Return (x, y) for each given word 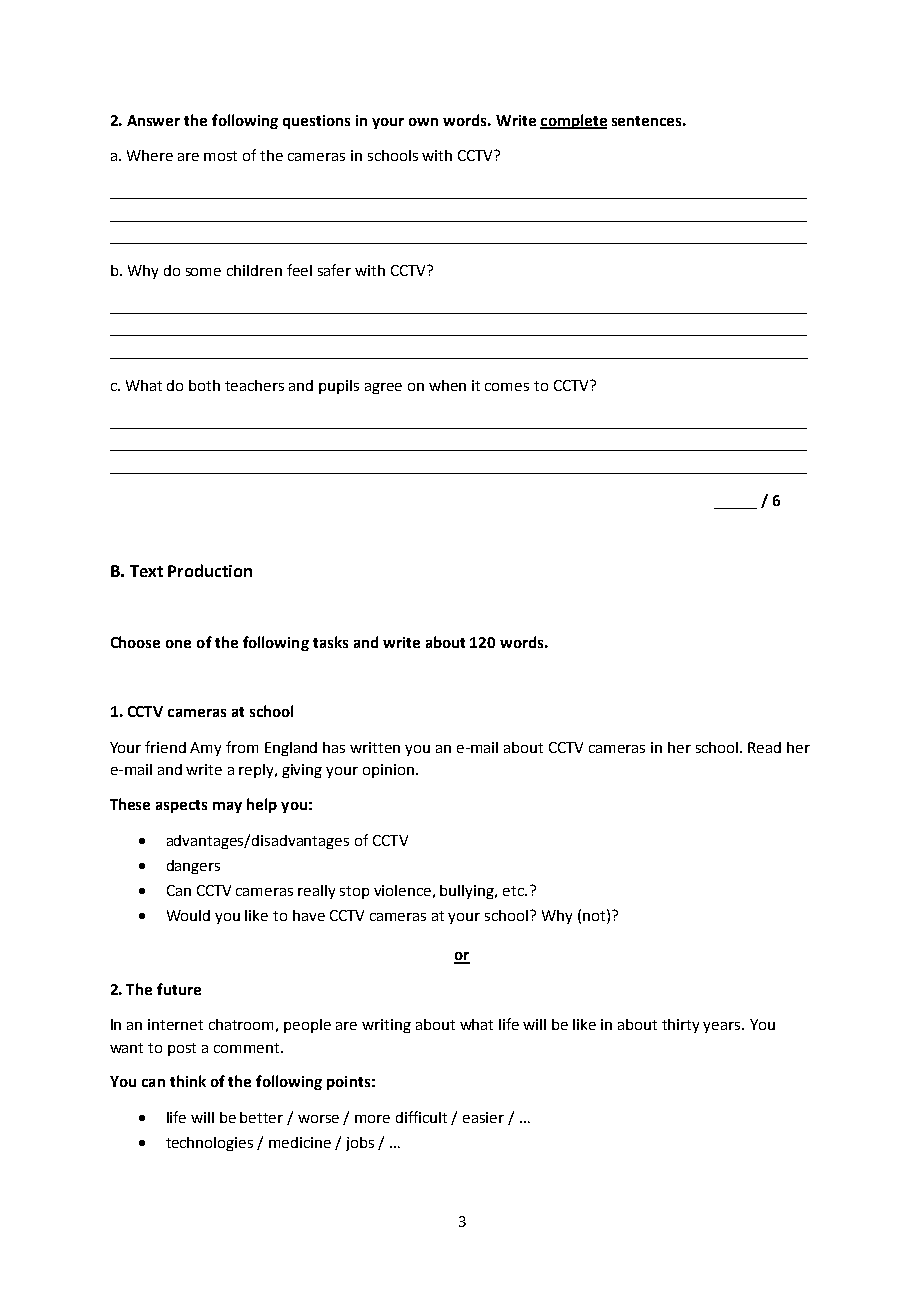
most (220, 156)
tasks (330, 642)
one (178, 644)
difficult (421, 1117)
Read (764, 747)
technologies (209, 1144)
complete (573, 121)
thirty (680, 1026)
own (423, 122)
